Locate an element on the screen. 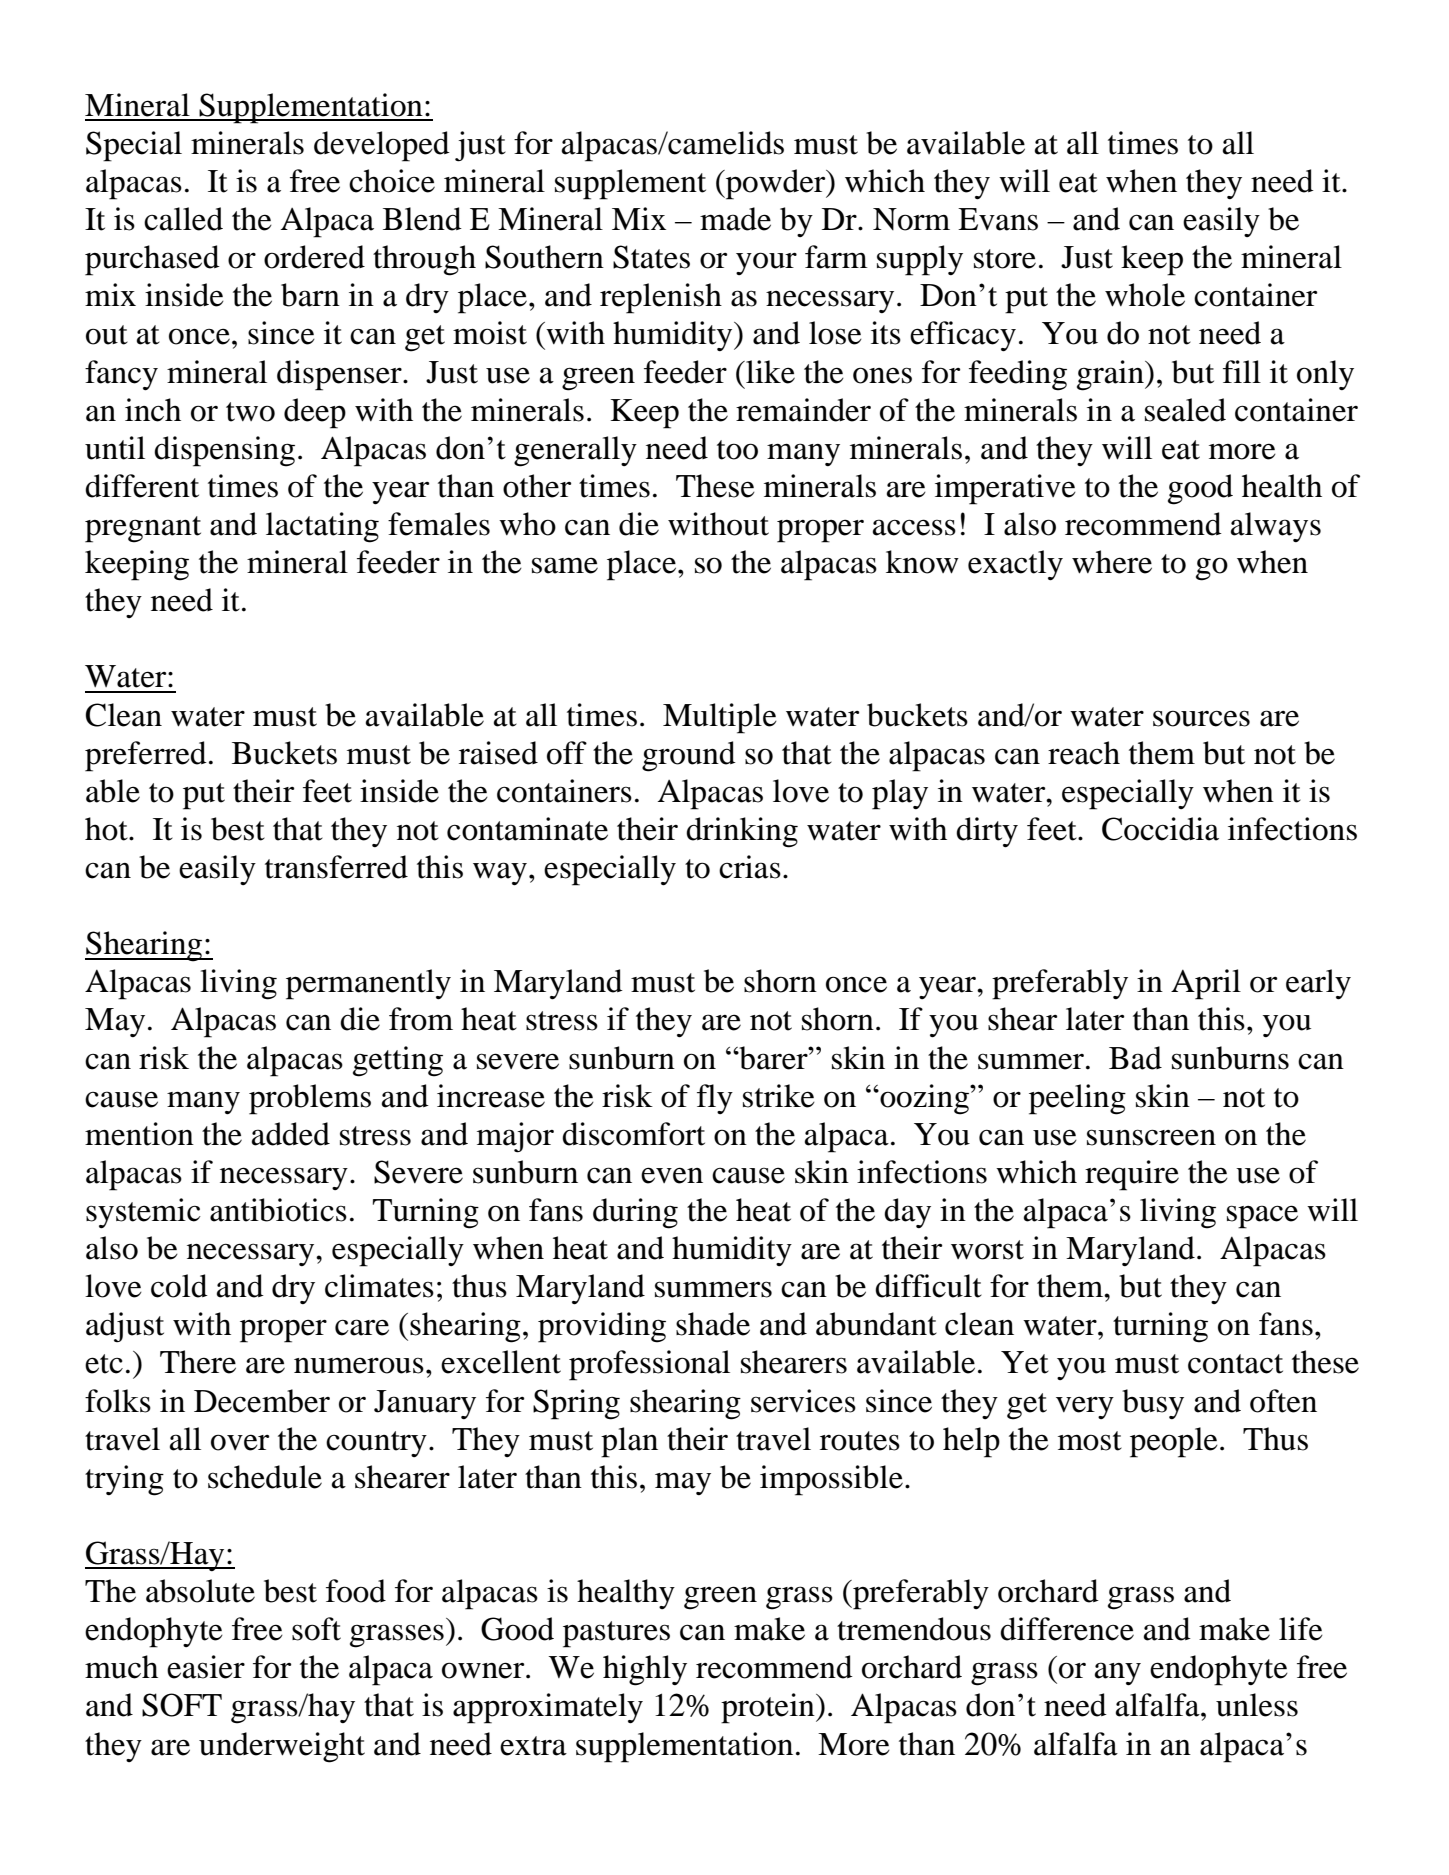  There is located at coordinates (198, 1362).
